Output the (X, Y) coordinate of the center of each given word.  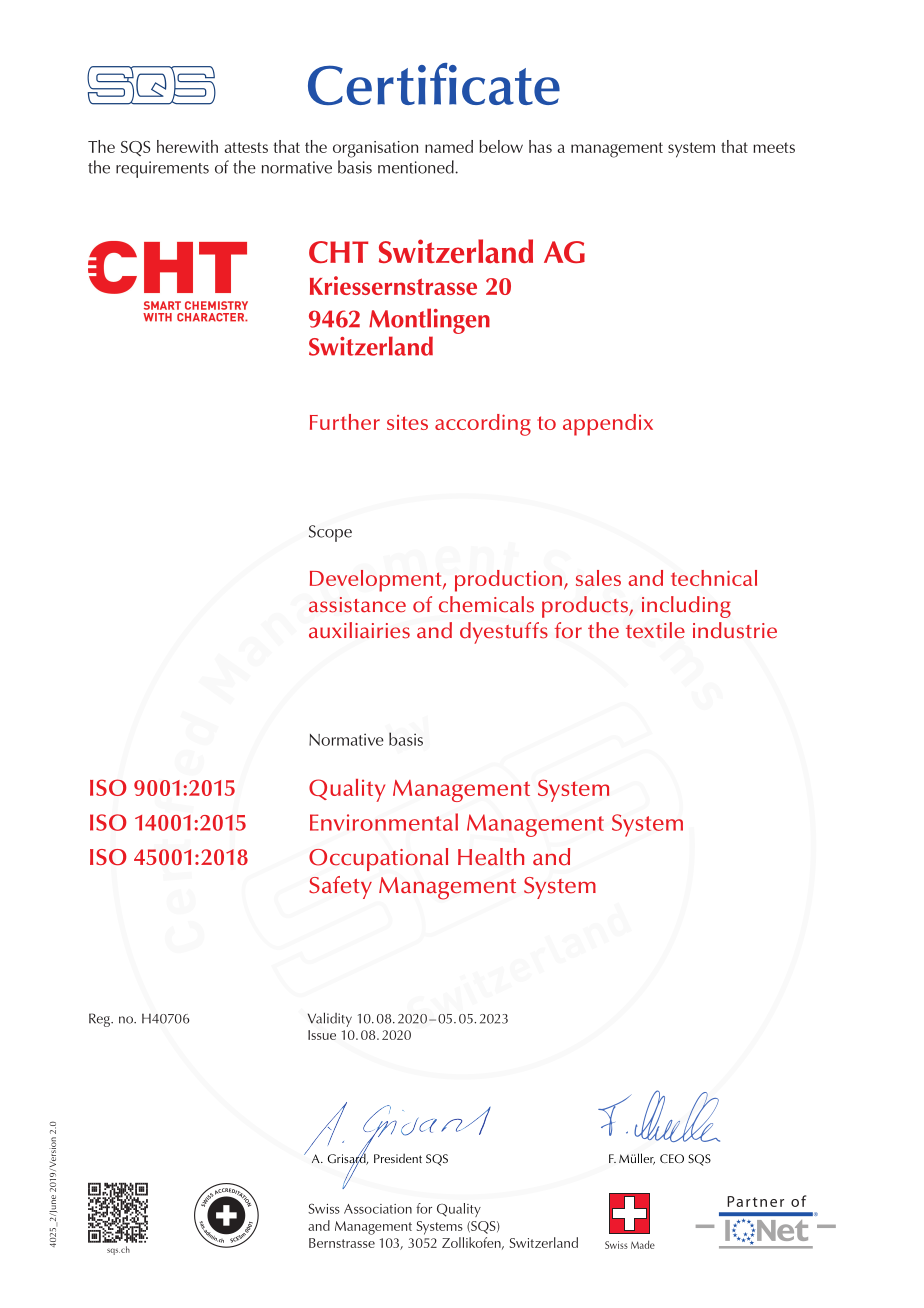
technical (714, 578)
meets (774, 147)
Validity (330, 1019)
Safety (340, 887)
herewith (187, 146)
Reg (100, 1020)
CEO (672, 1158)
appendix (608, 425)
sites (407, 422)
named (449, 146)
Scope (330, 533)
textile (655, 630)
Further (345, 422)
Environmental (384, 822)
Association (378, 1209)
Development (377, 581)
